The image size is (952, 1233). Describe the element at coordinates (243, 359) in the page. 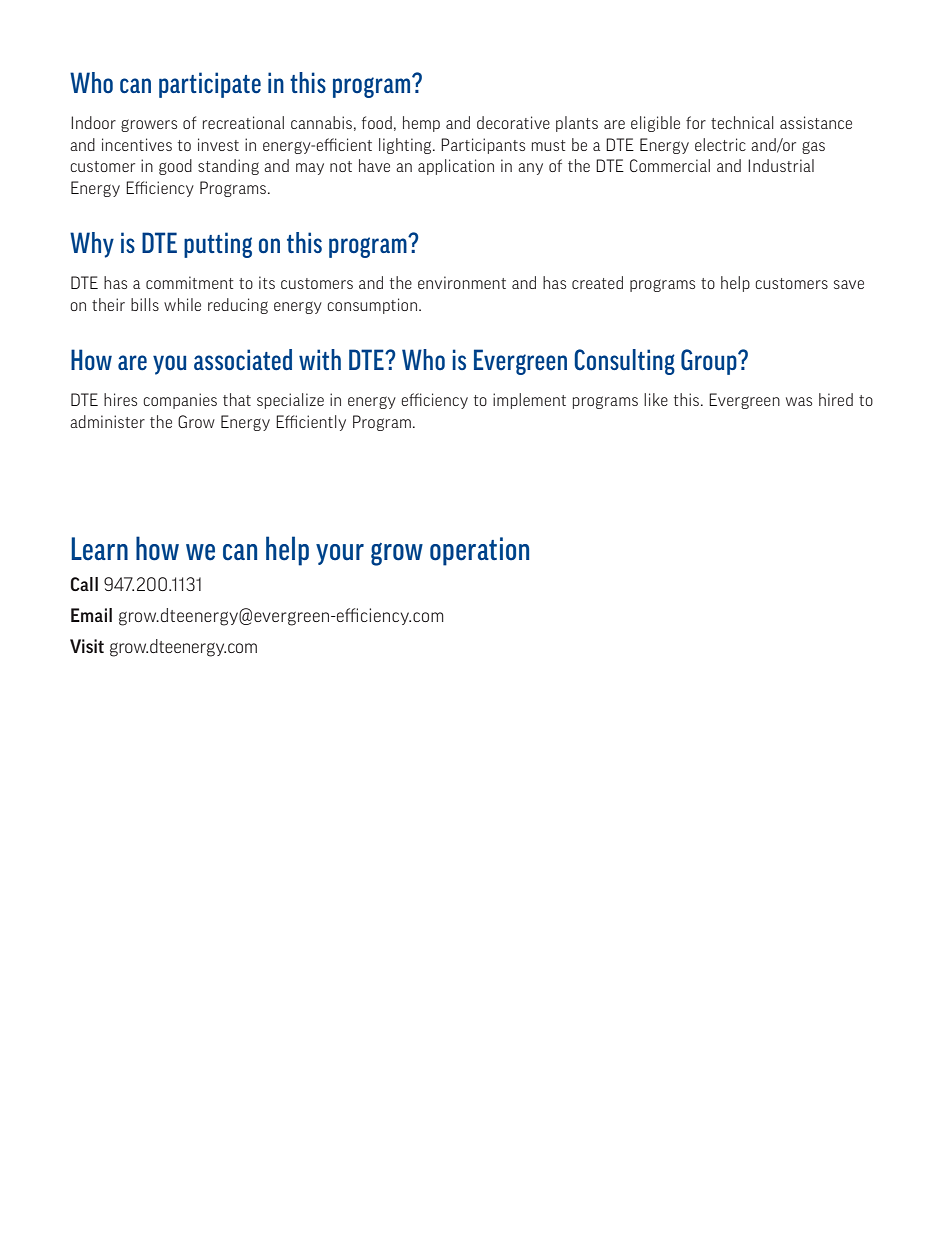

I see `associated` at that location.
